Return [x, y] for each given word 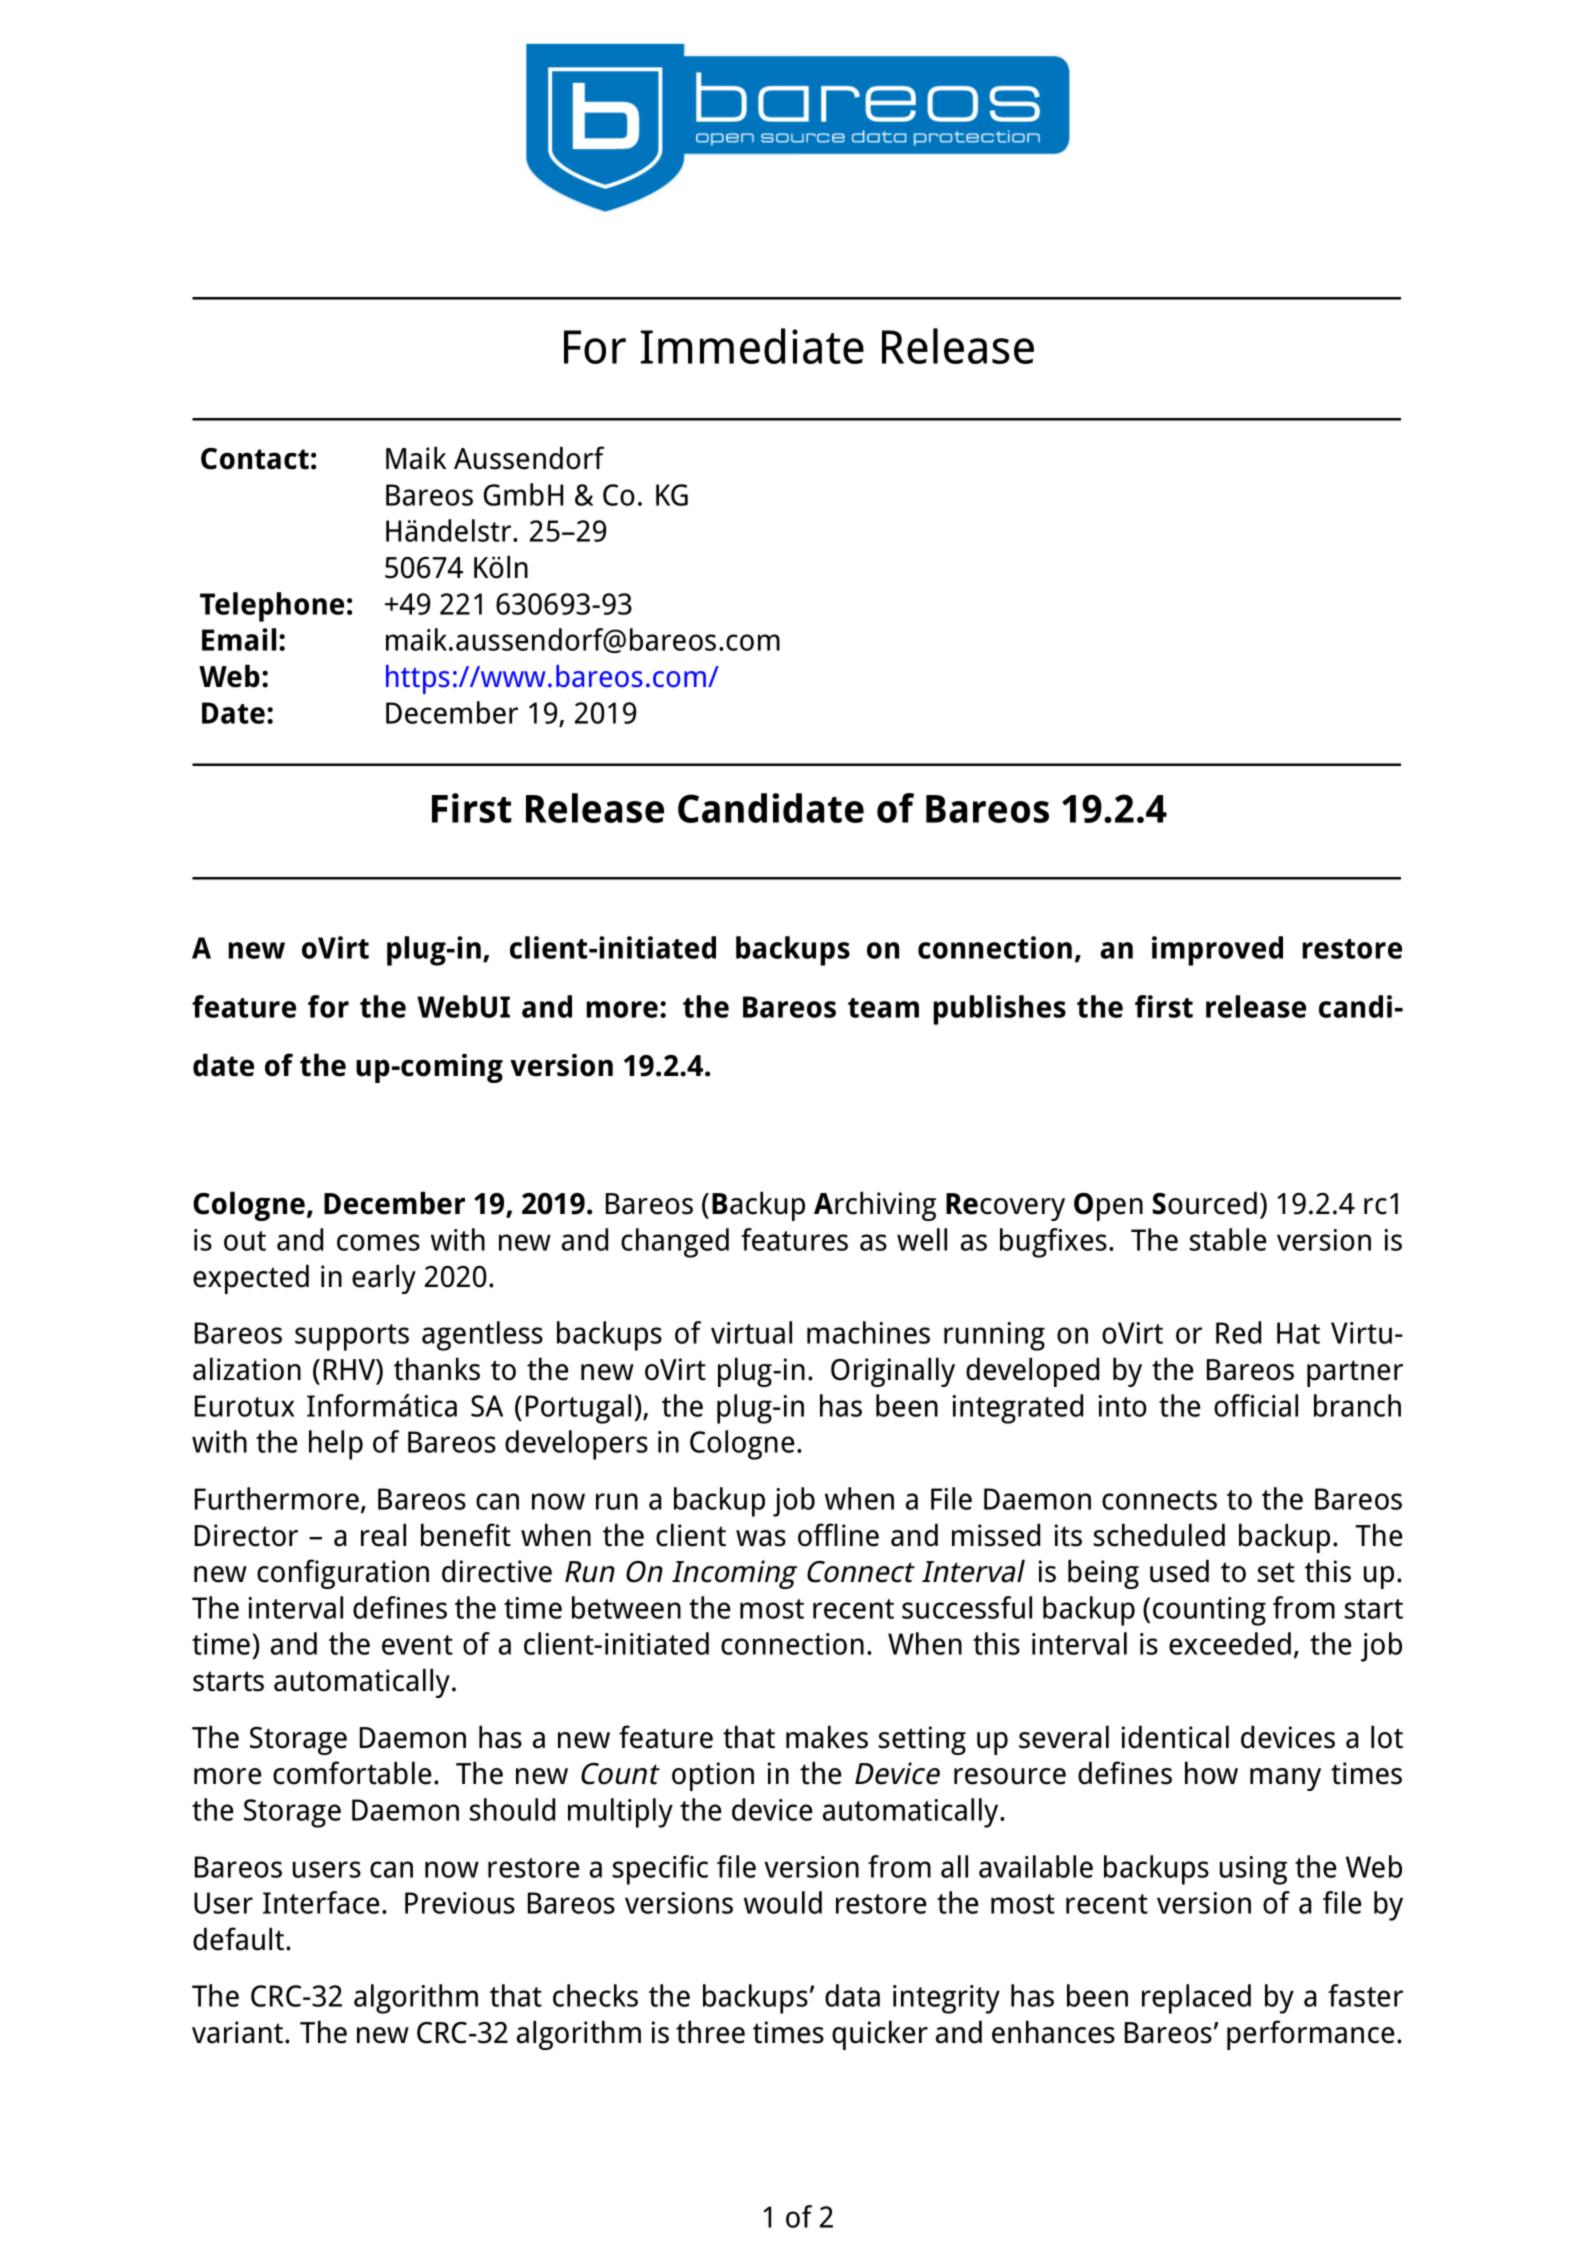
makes [827, 1737]
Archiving [875, 1206]
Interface [321, 1902]
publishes [999, 1010]
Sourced [1205, 1203]
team [883, 1008]
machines [868, 1332]
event [417, 1645]
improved [1217, 951]
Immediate [752, 346]
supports [352, 1337]
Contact [255, 459]
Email [239, 639]
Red [1238, 1332]
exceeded [1230, 1643]
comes [378, 1242]
